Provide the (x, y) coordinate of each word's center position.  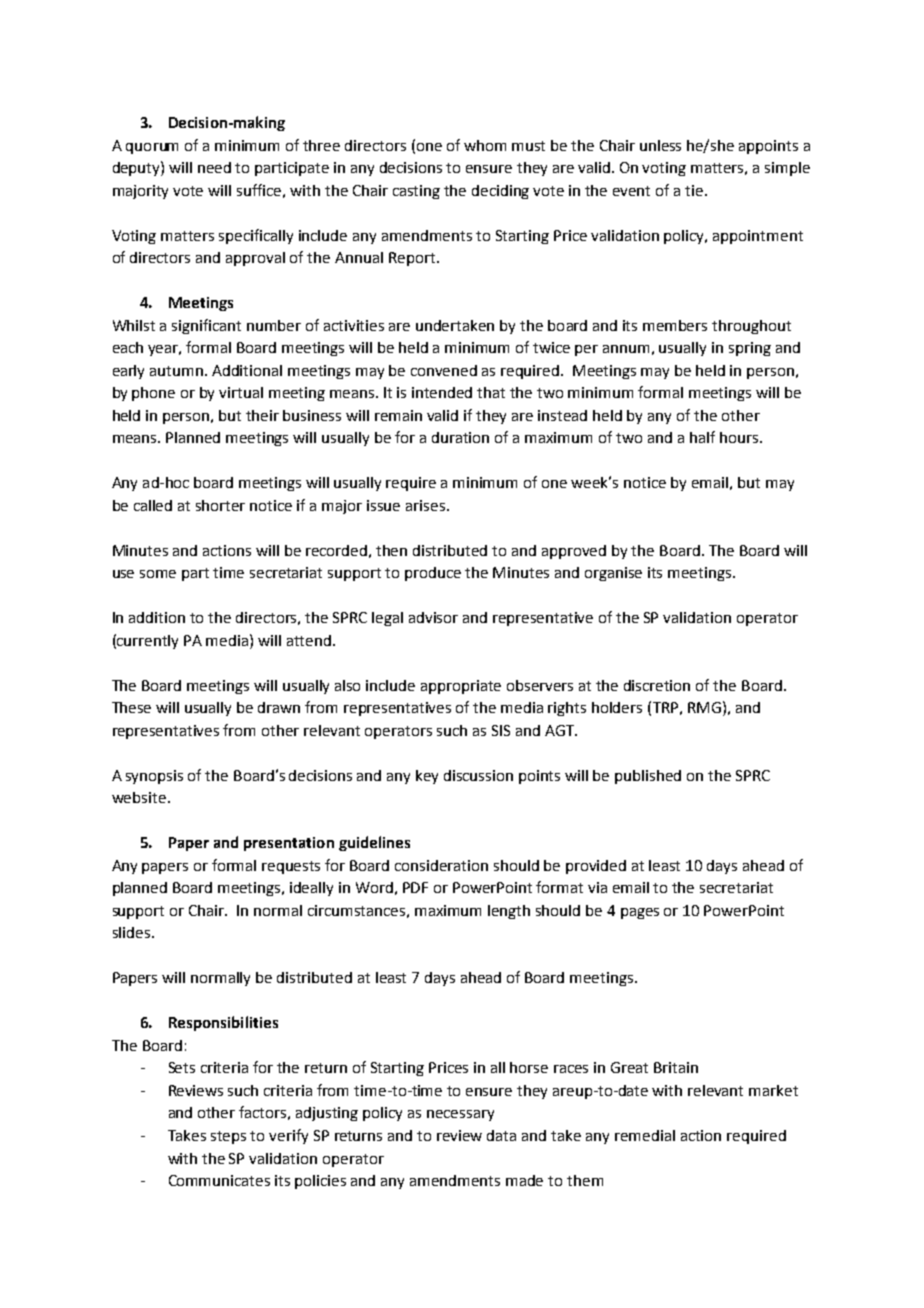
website (139, 797)
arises (425, 505)
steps (228, 1137)
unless (660, 145)
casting (416, 192)
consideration (441, 865)
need (214, 167)
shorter (220, 505)
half (702, 437)
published (648, 777)
